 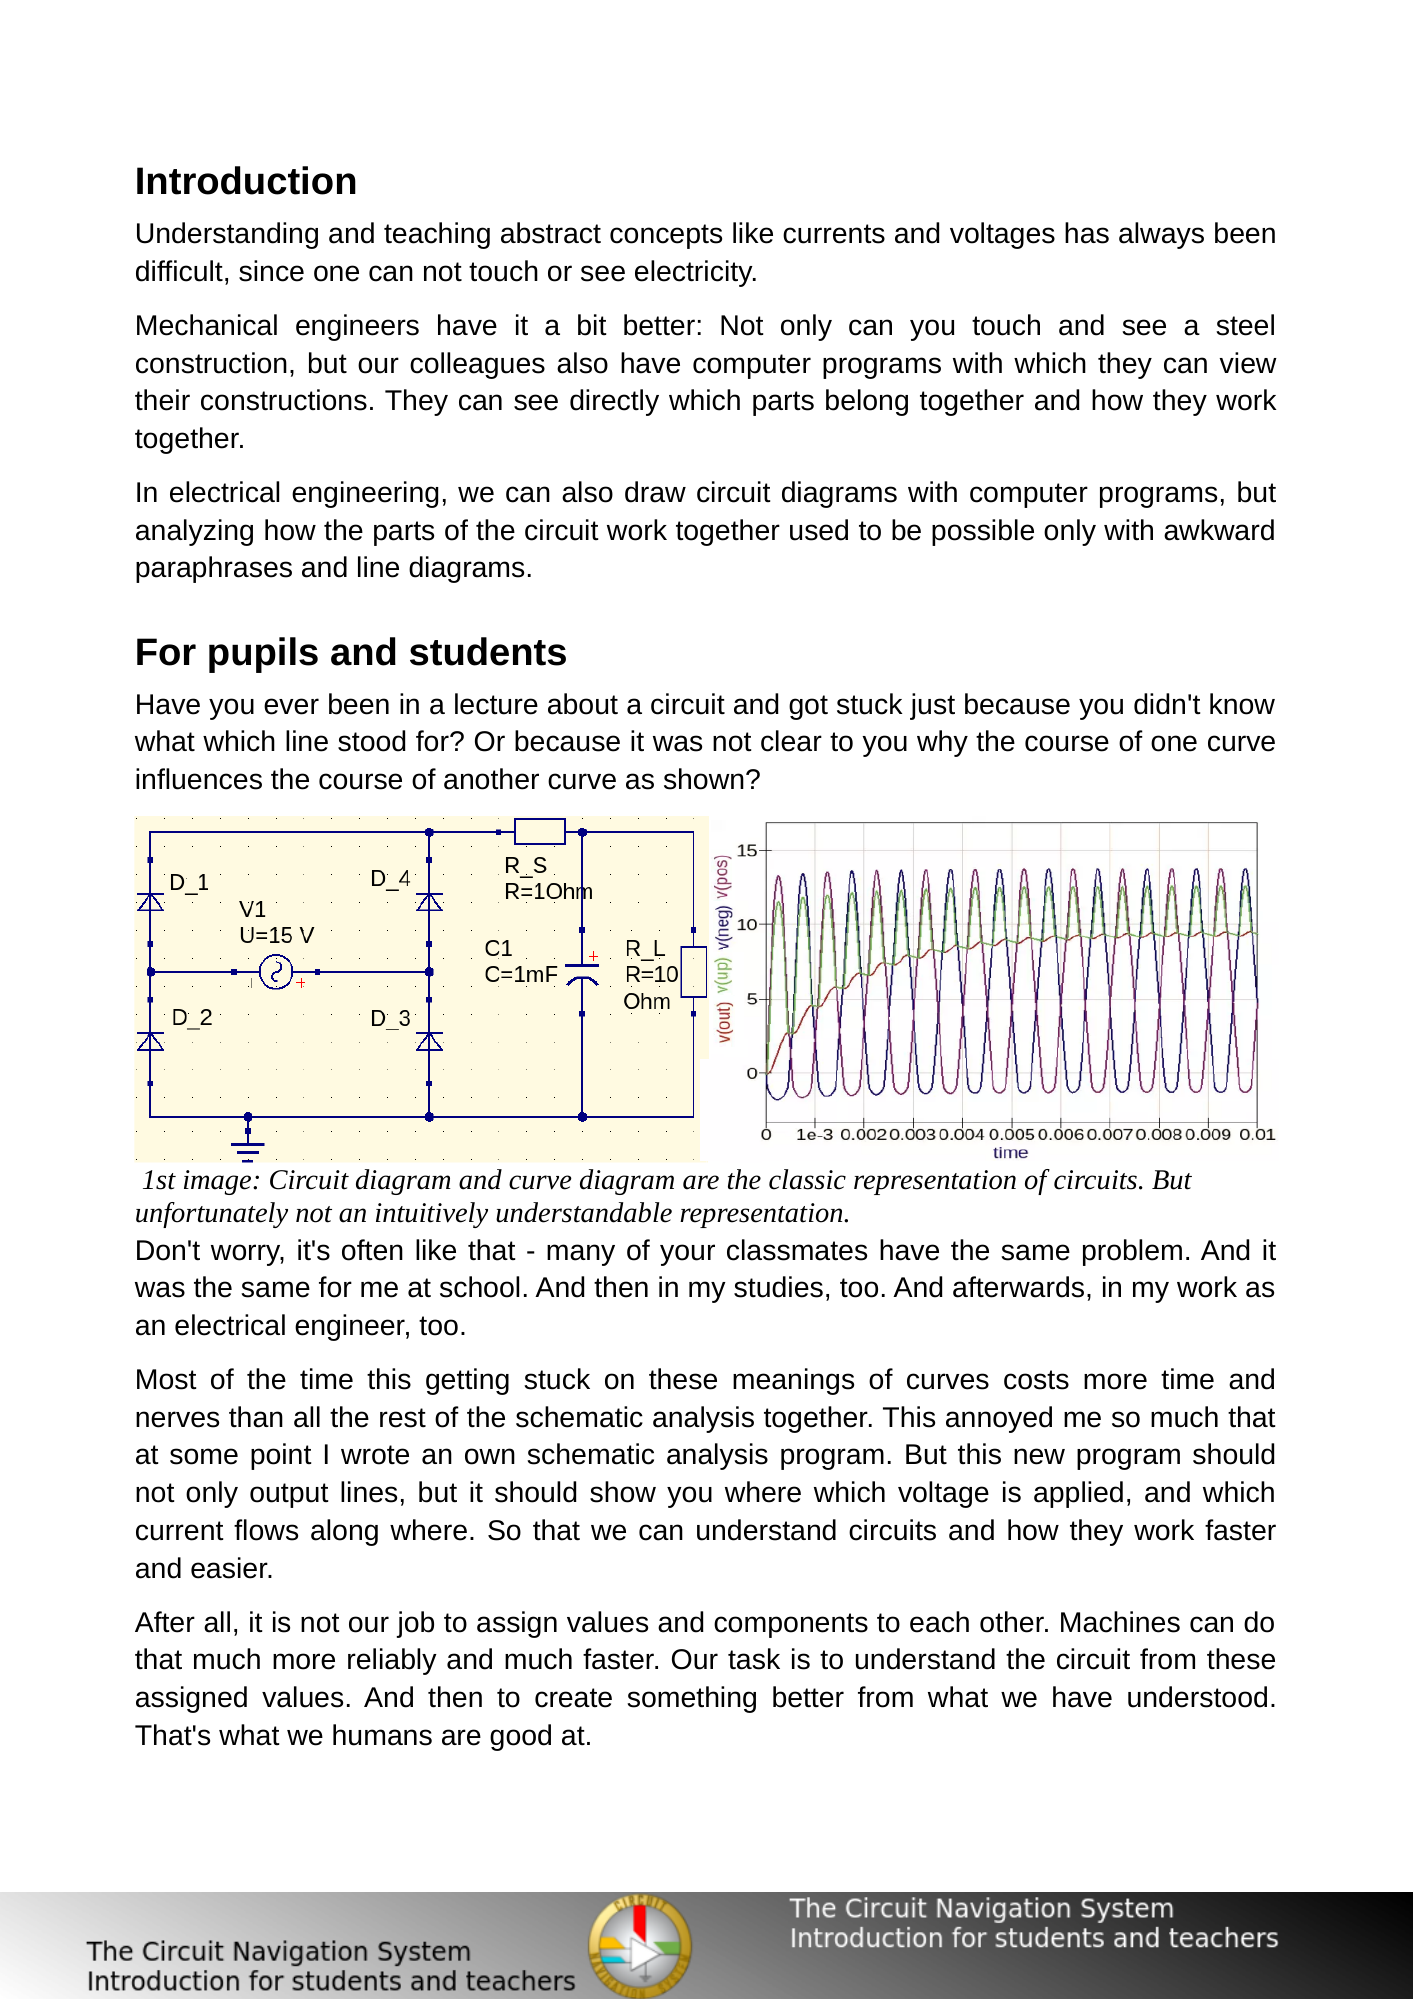 What do you see at coordinates (754, 1659) in the document?
I see `task` at bounding box center [754, 1659].
